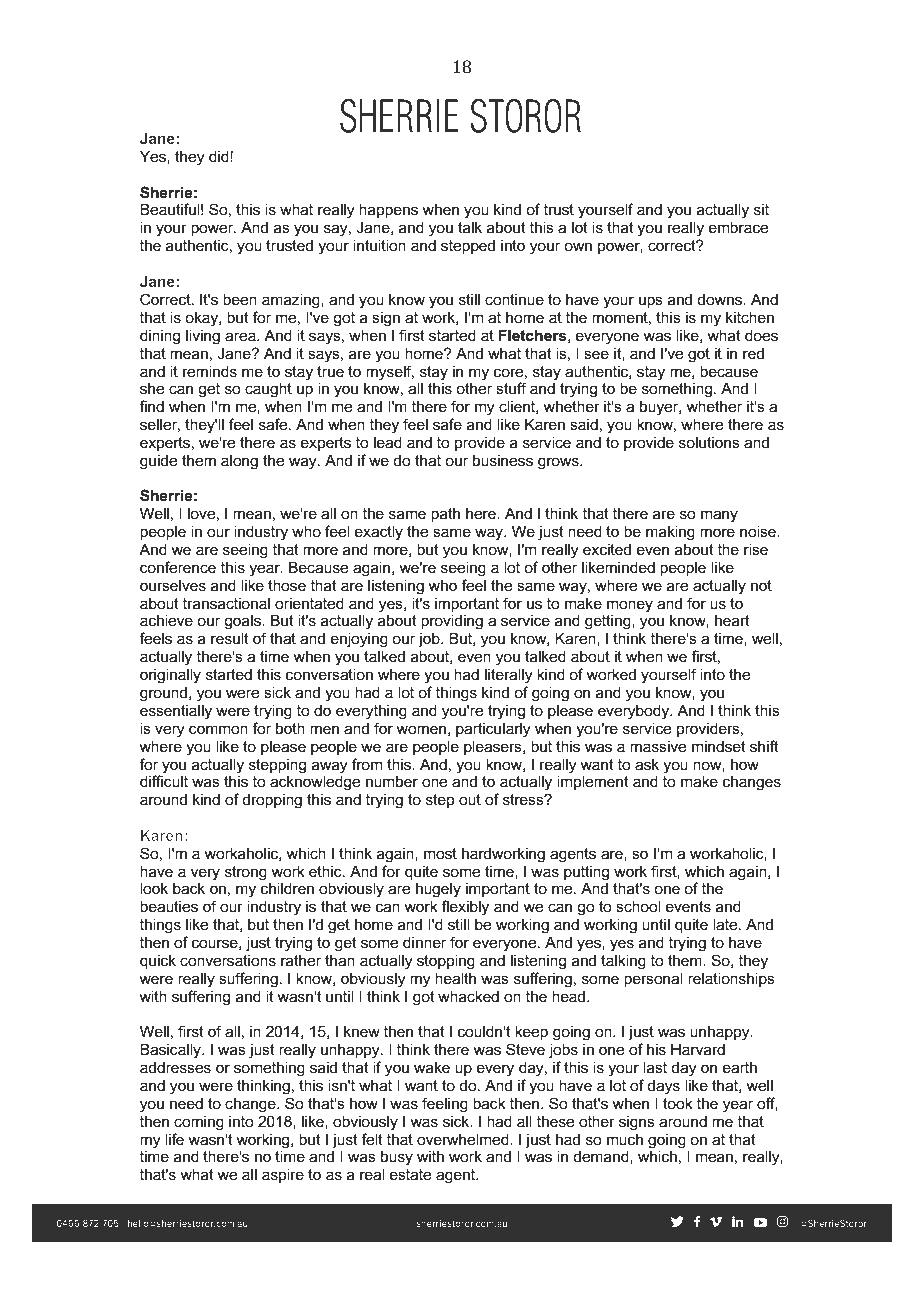 This document has width=924, height=1308. Describe the element at coordinates (709, 442) in the document. I see `solutions` at that location.
